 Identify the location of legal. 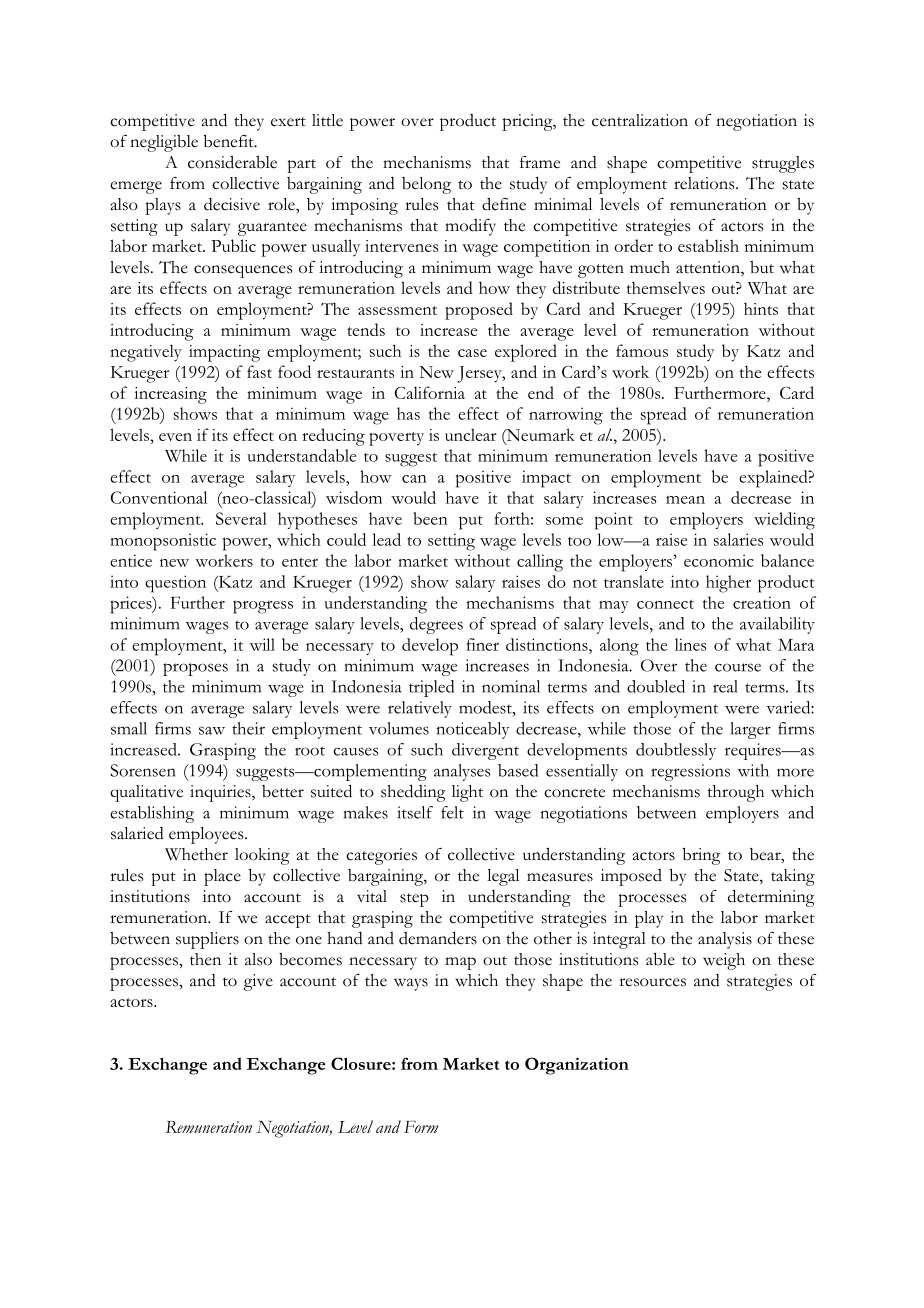
(503, 877).
